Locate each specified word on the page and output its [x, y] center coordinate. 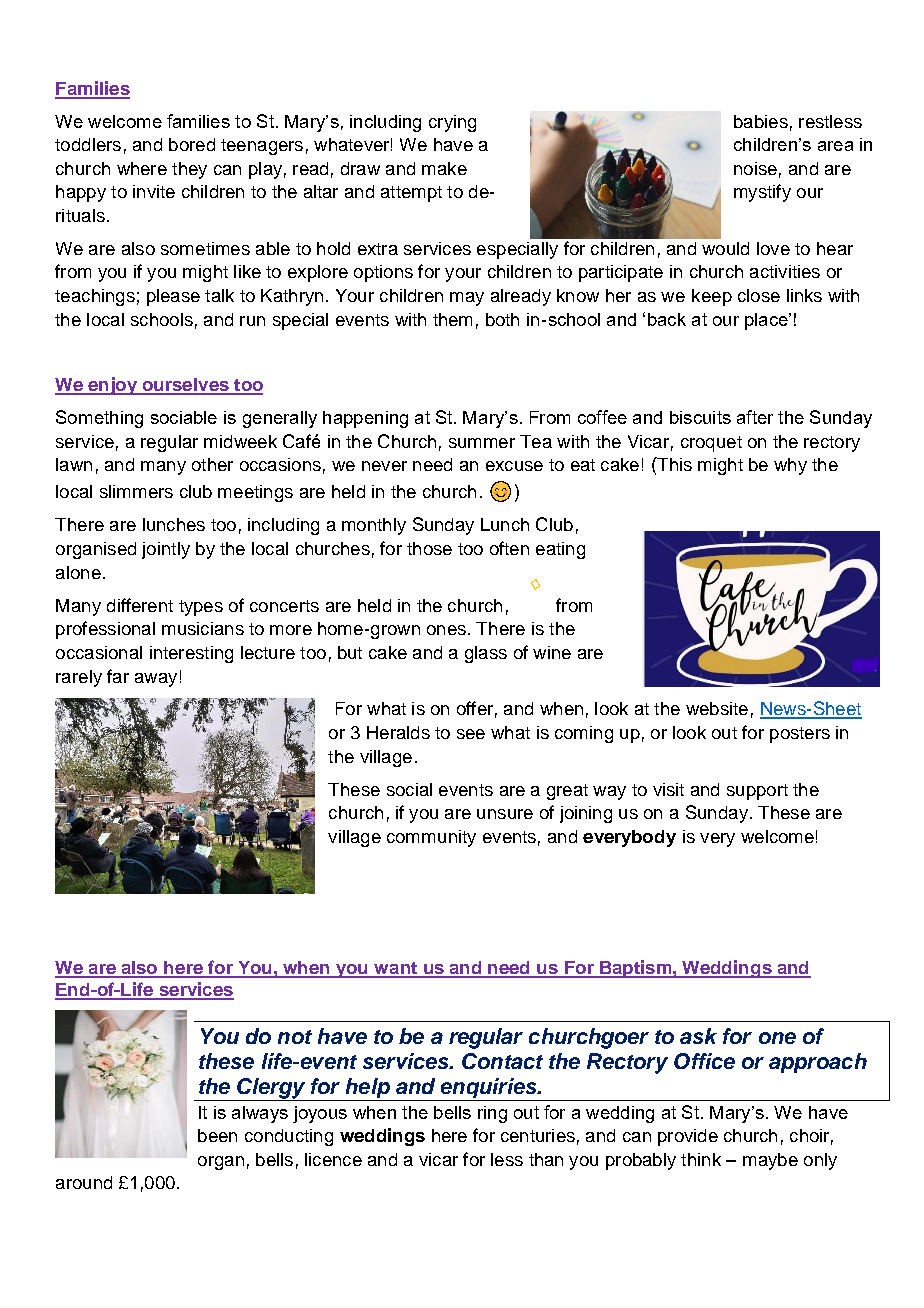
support [757, 792]
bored [192, 144]
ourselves [185, 386]
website [717, 708]
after [755, 417]
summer [482, 443]
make [444, 168]
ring [492, 1114]
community [431, 838]
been [217, 1135]
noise [755, 168]
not [295, 1037]
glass [486, 654]
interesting [191, 654]
